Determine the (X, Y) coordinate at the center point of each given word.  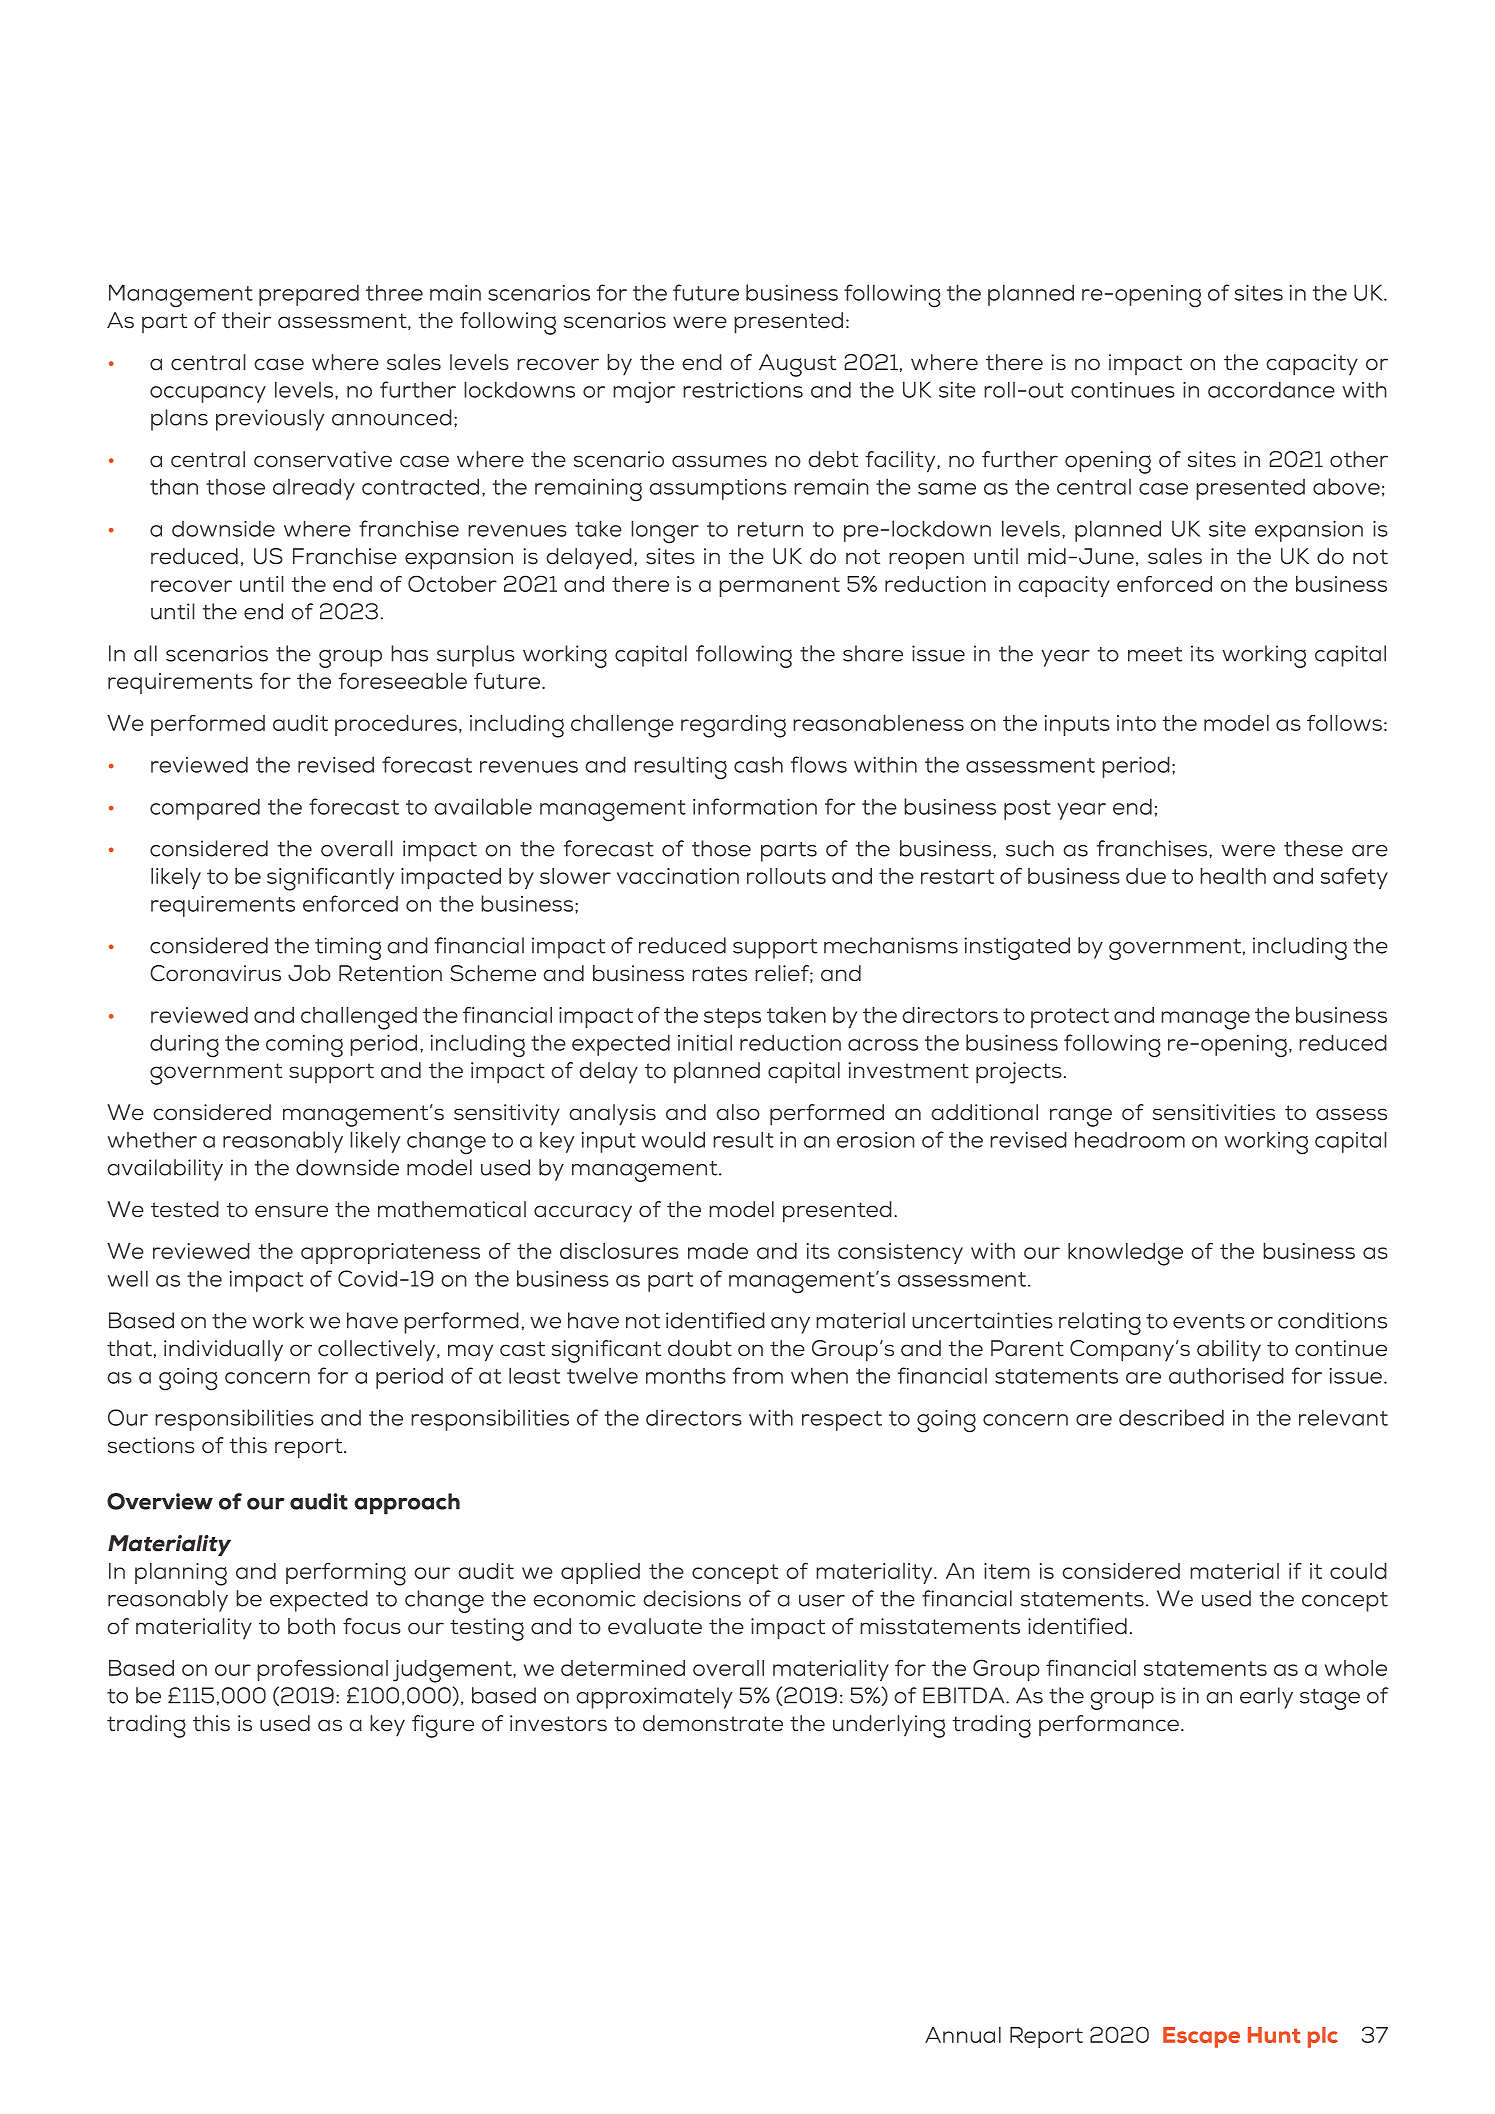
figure (443, 1726)
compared (205, 809)
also (738, 1112)
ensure (291, 1211)
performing (346, 1574)
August (797, 365)
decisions (692, 1598)
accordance (1271, 389)
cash (758, 764)
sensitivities (1214, 1112)
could (1358, 1571)
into (1136, 723)
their (246, 320)
